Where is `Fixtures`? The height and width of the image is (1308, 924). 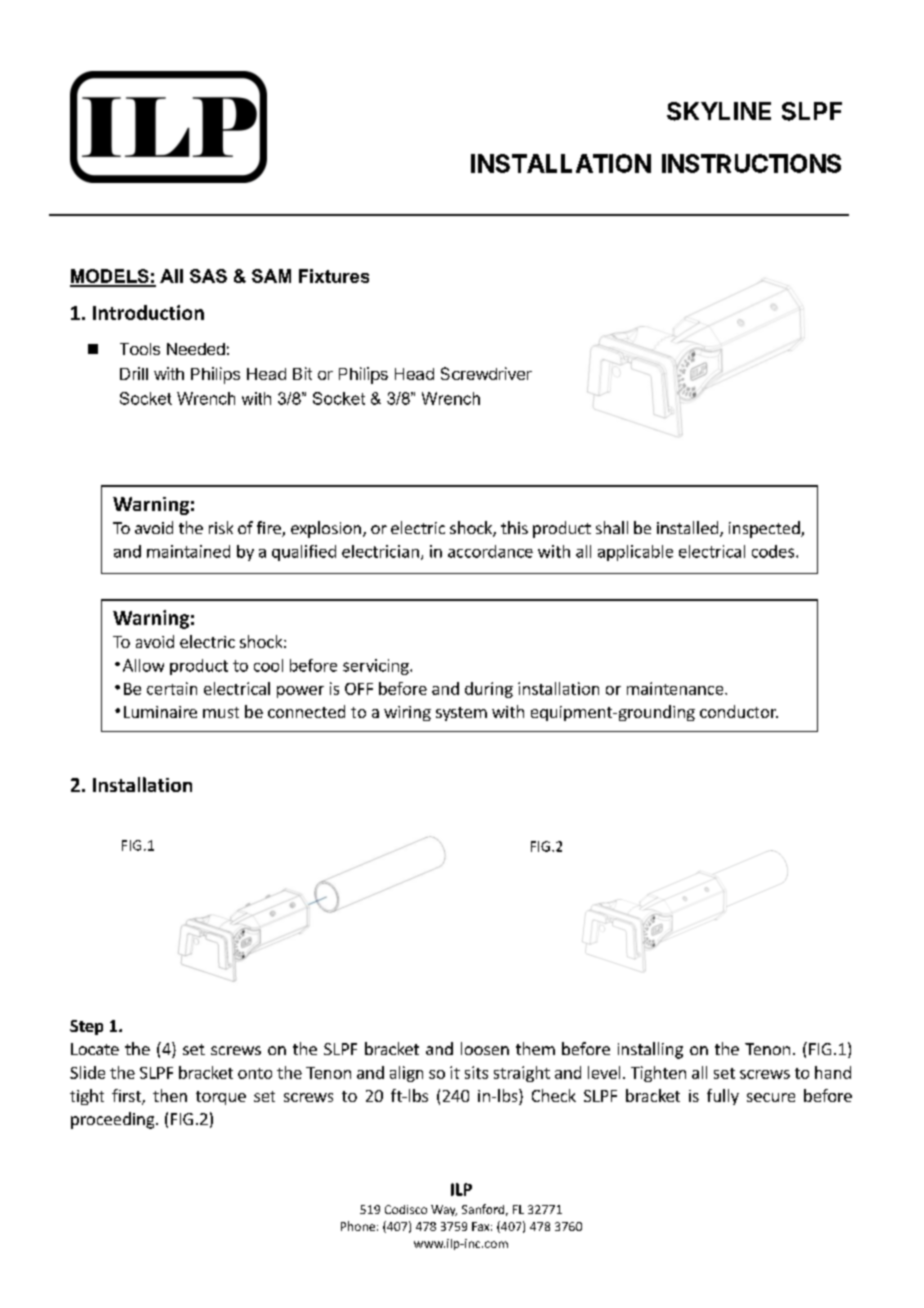
Fixtures is located at coordinates (334, 276).
